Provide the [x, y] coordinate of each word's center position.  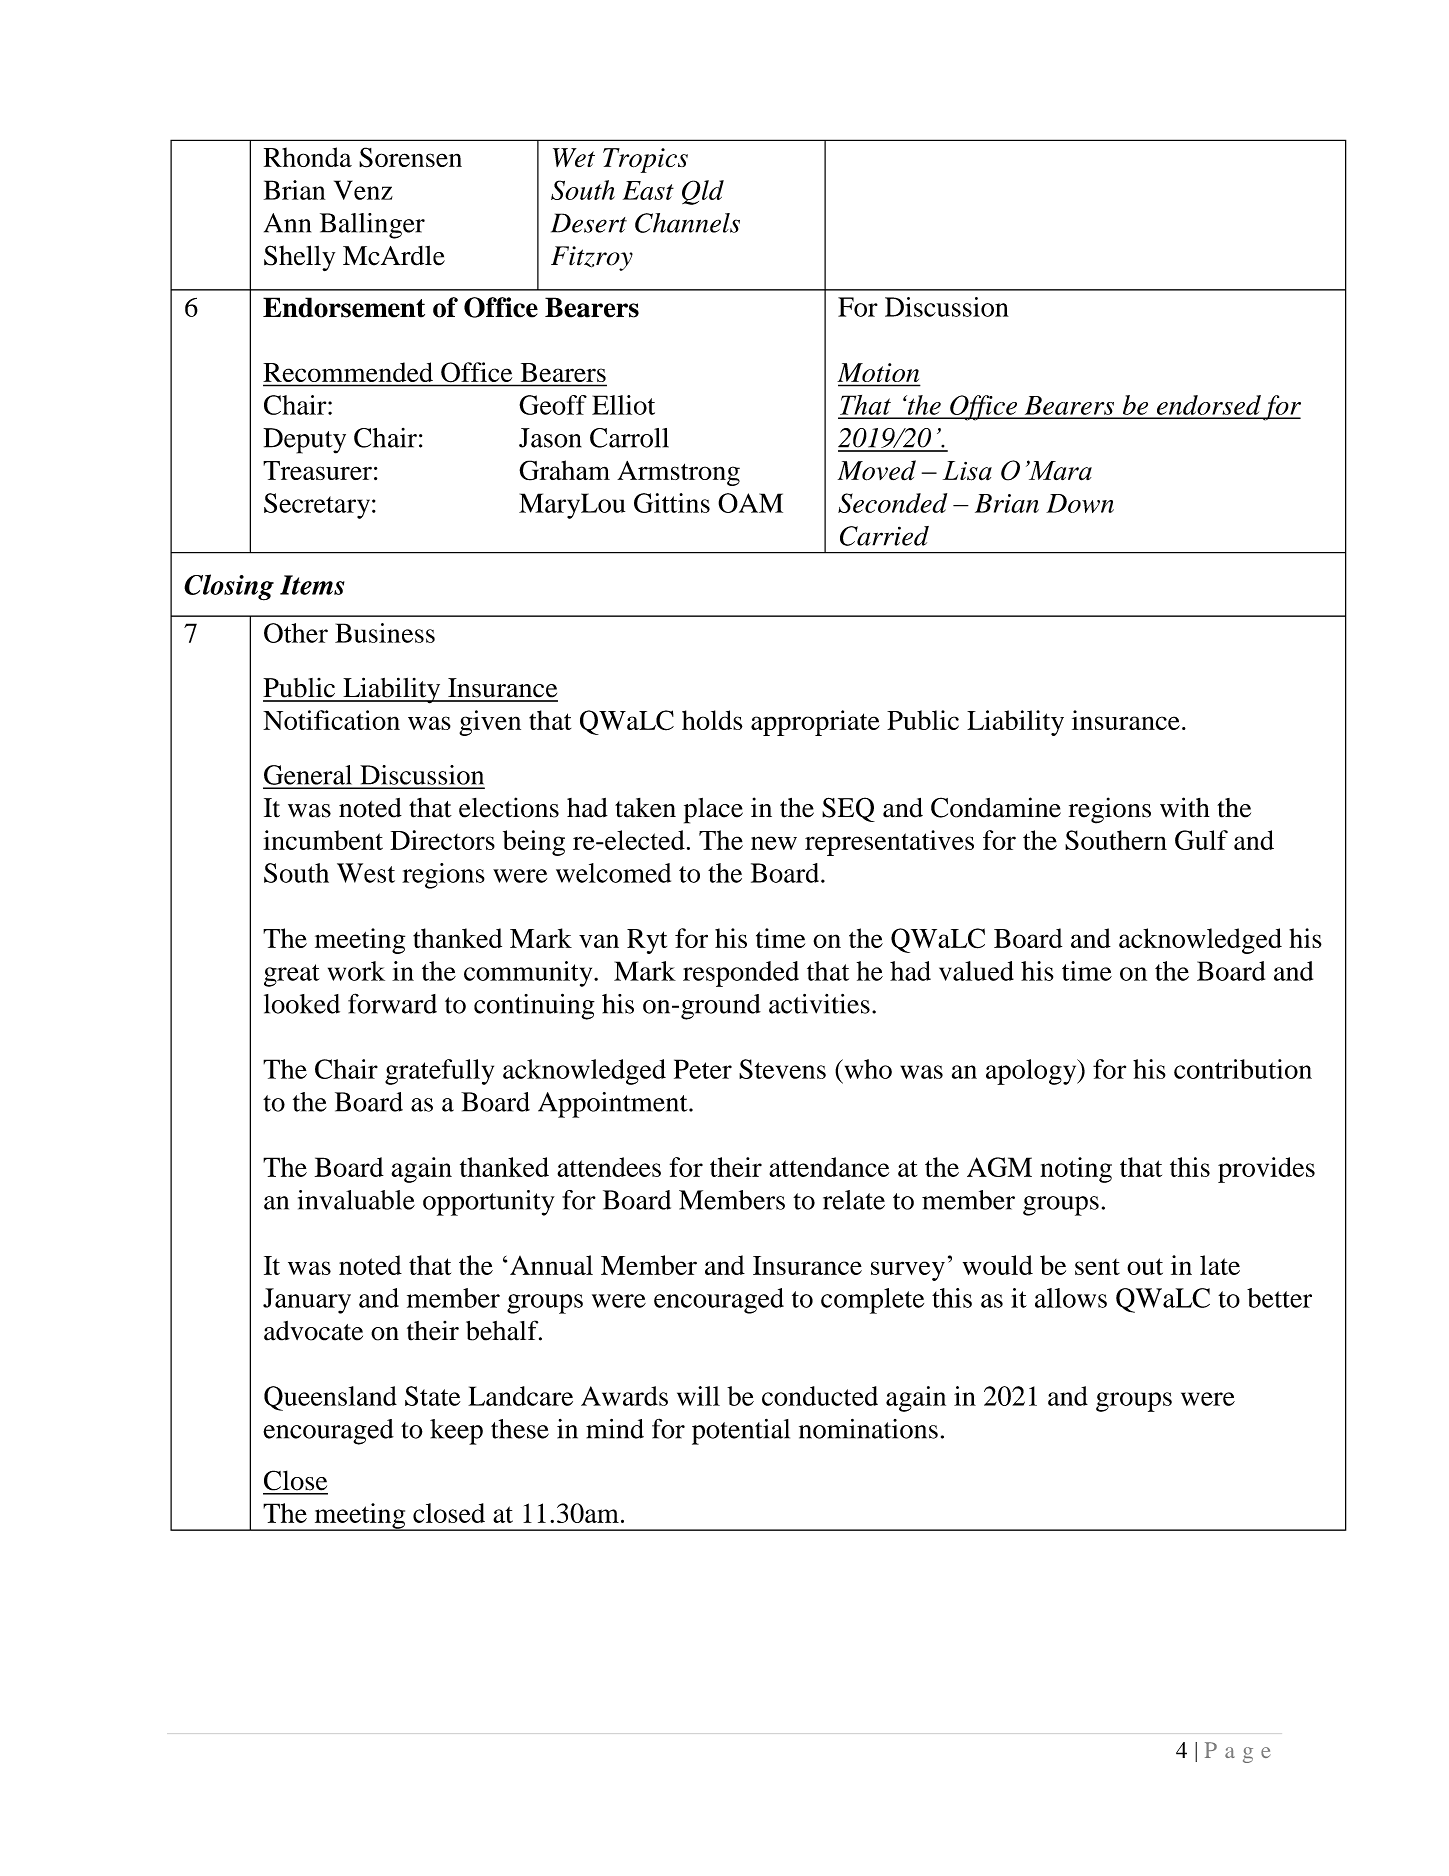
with [1185, 807]
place [713, 811]
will [698, 1396]
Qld [703, 192]
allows [1071, 1298]
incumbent [323, 840]
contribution [1243, 1069]
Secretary [317, 506]
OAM [750, 503]
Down [1080, 503]
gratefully [439, 1072]
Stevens [782, 1069]
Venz [363, 190]
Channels [687, 223]
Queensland [330, 1398]
